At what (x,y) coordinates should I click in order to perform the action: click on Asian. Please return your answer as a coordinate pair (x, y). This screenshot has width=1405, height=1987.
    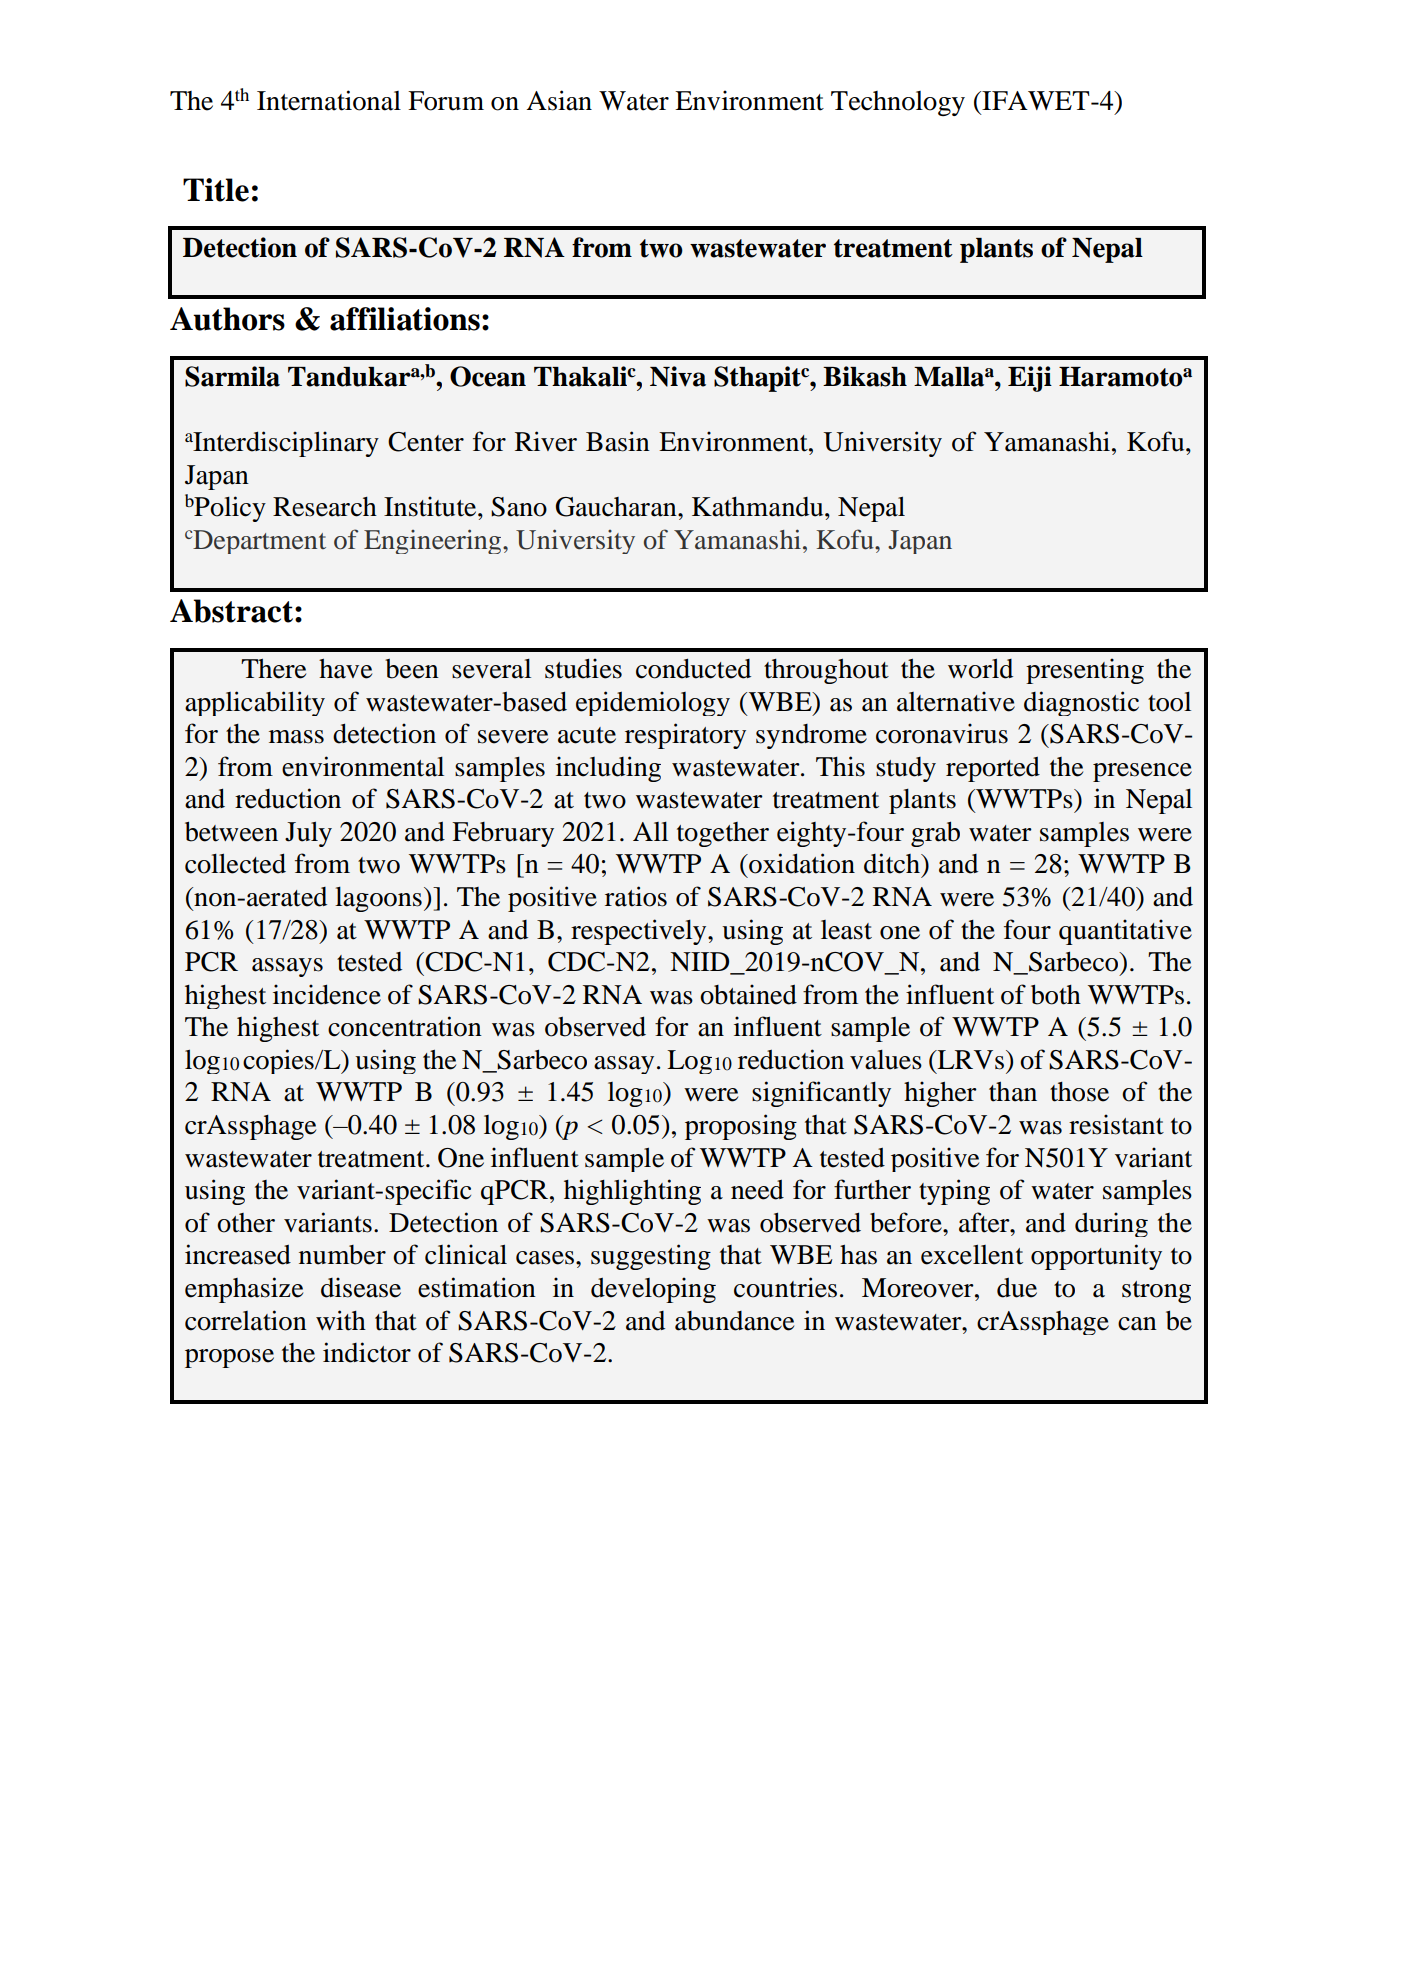
    Looking at the image, I should click on (559, 100).
